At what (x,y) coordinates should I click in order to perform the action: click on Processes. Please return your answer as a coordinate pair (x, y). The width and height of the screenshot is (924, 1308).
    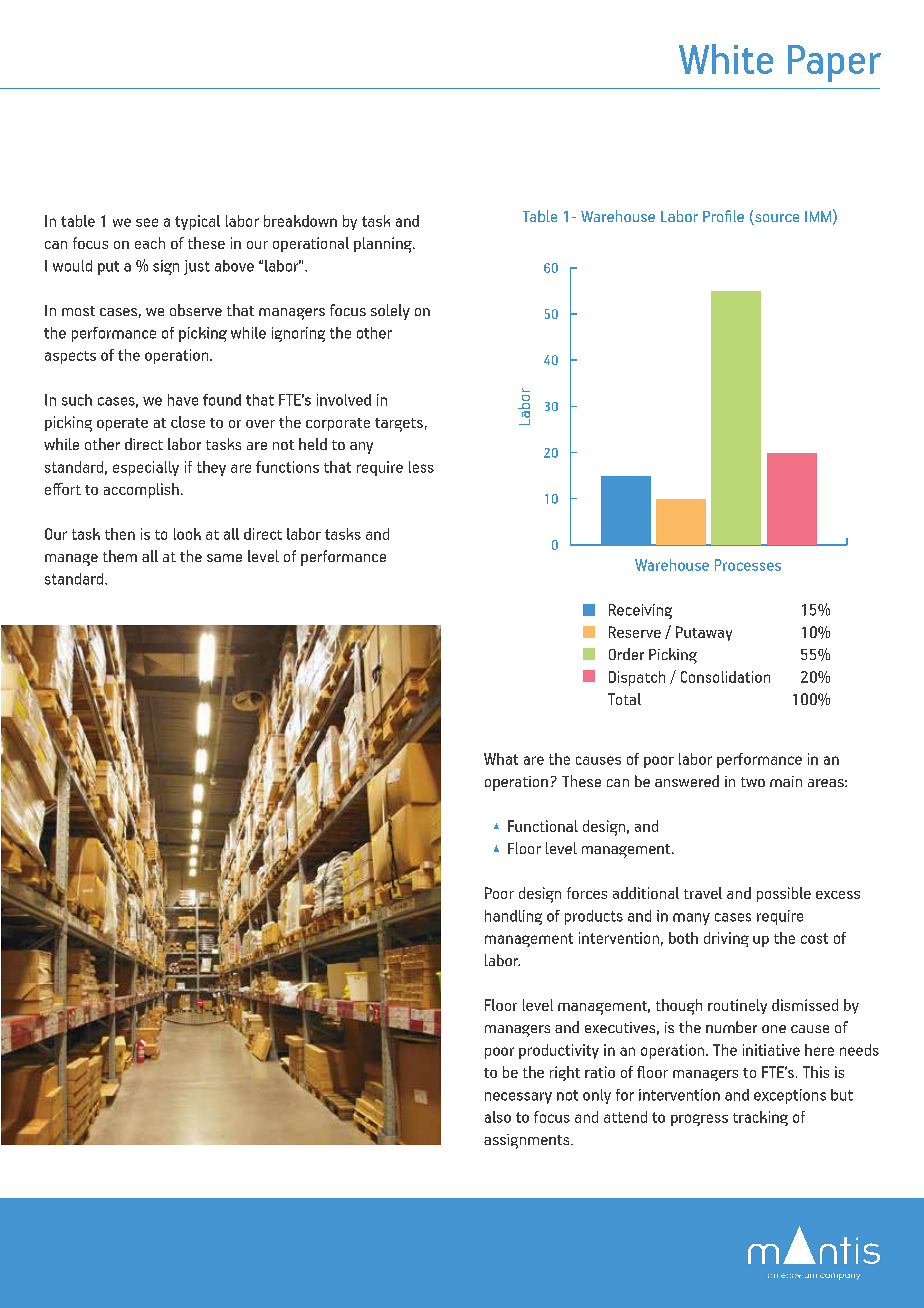
    Looking at the image, I should click on (748, 565).
